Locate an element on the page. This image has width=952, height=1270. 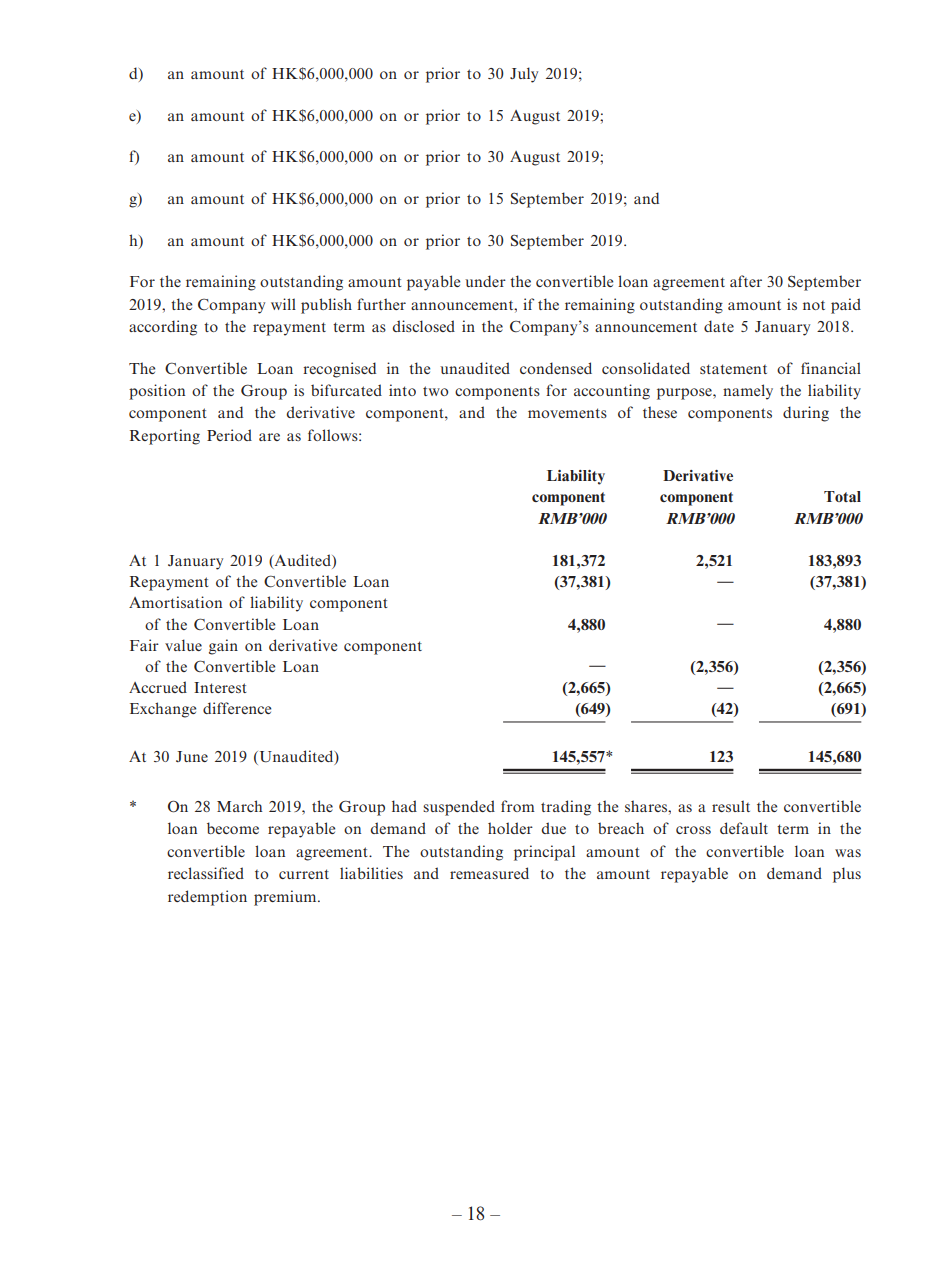
condensed is located at coordinates (556, 368).
